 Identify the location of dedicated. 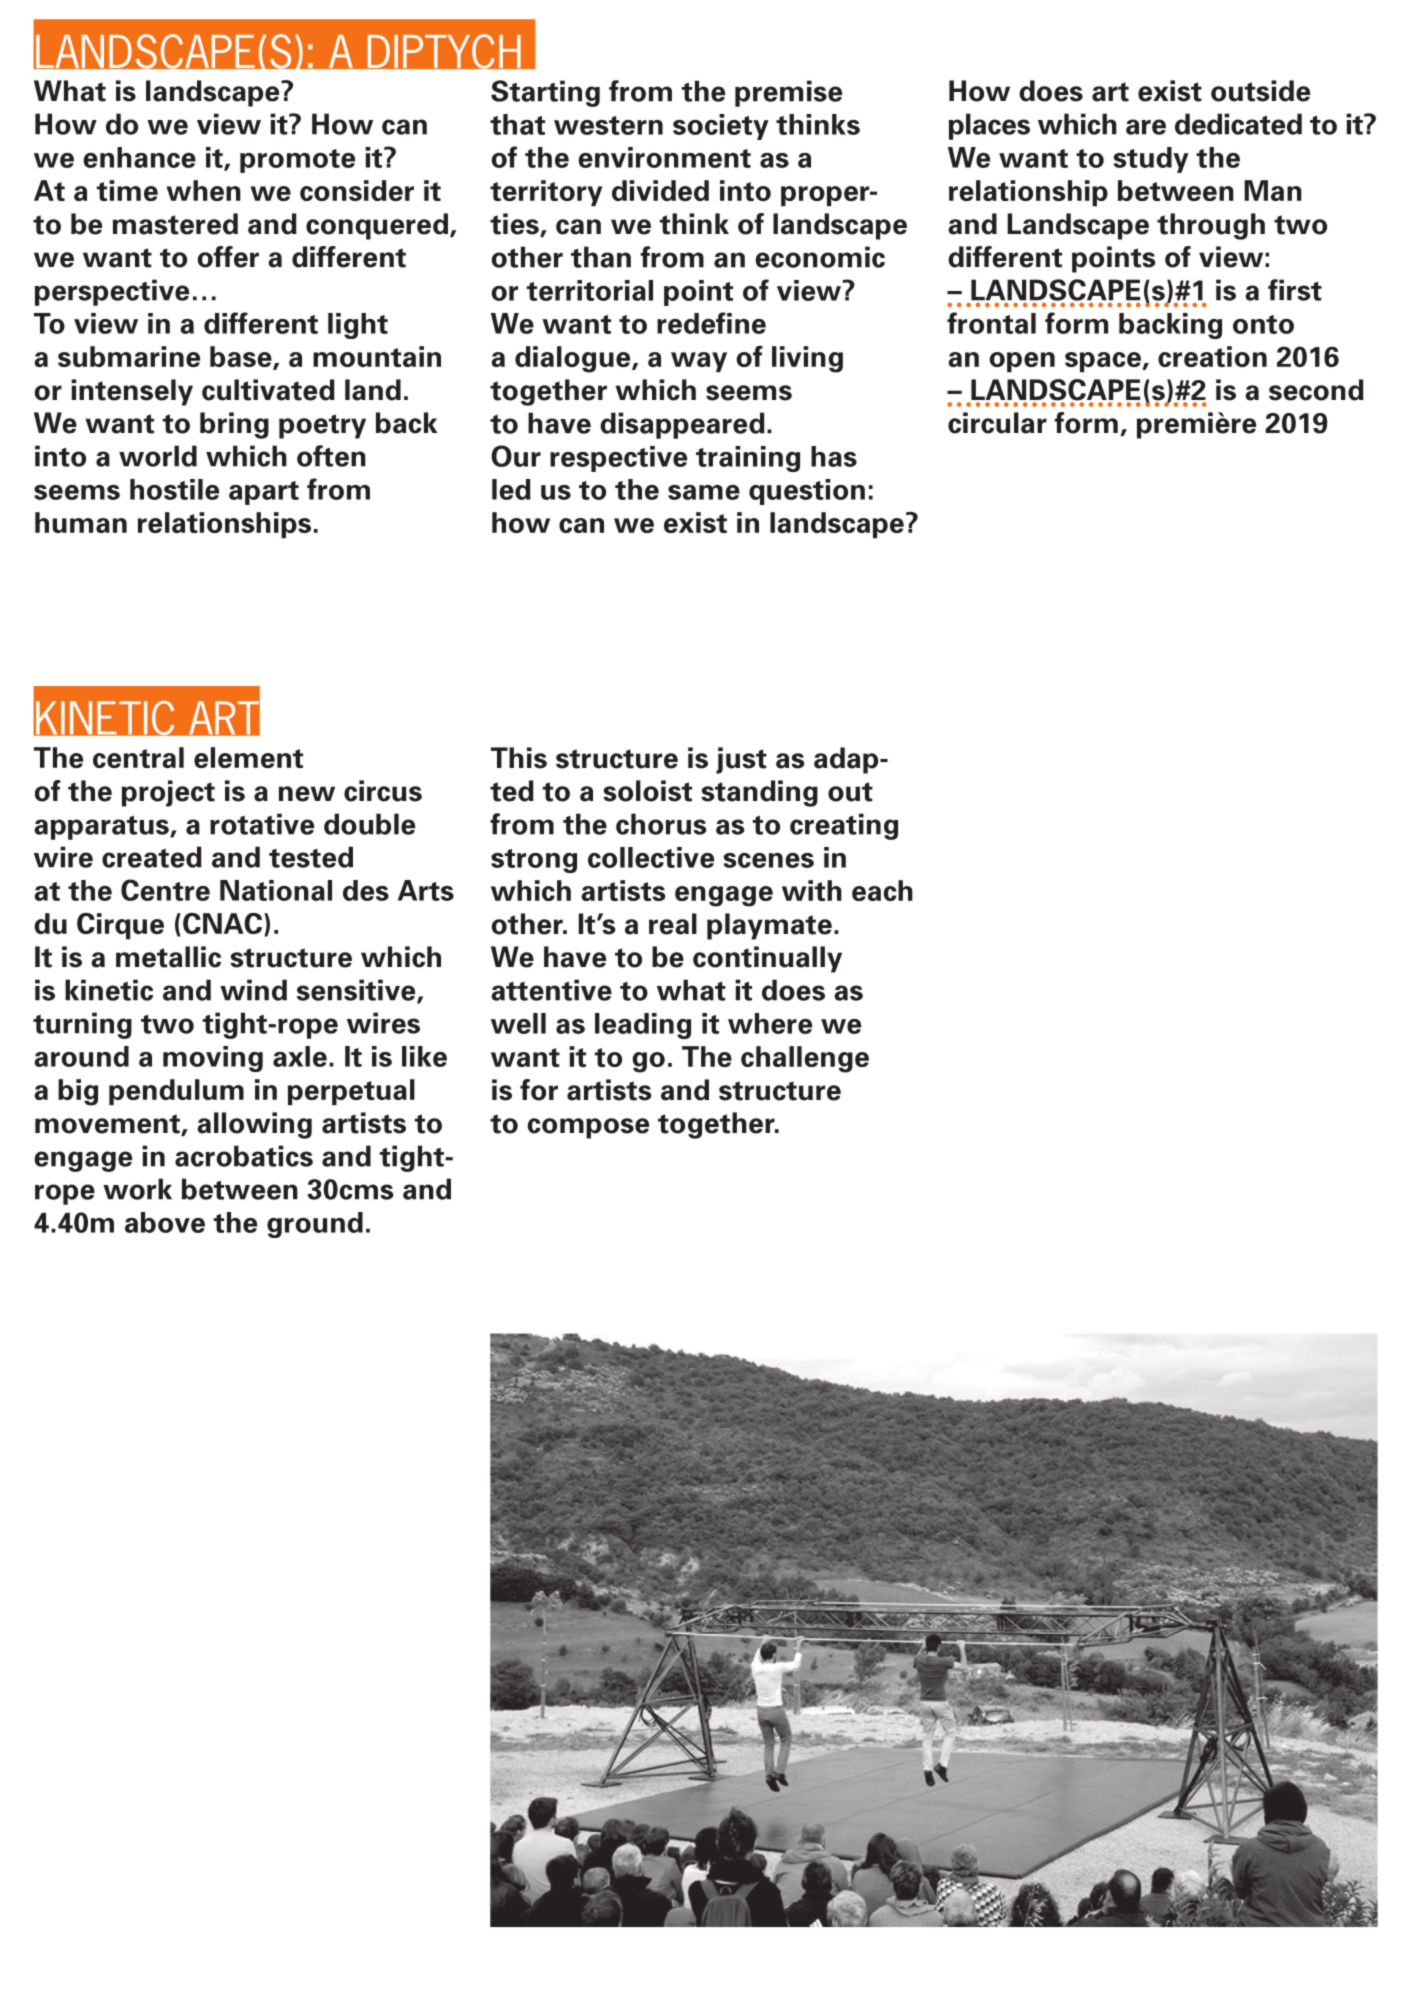
(1238, 124).
